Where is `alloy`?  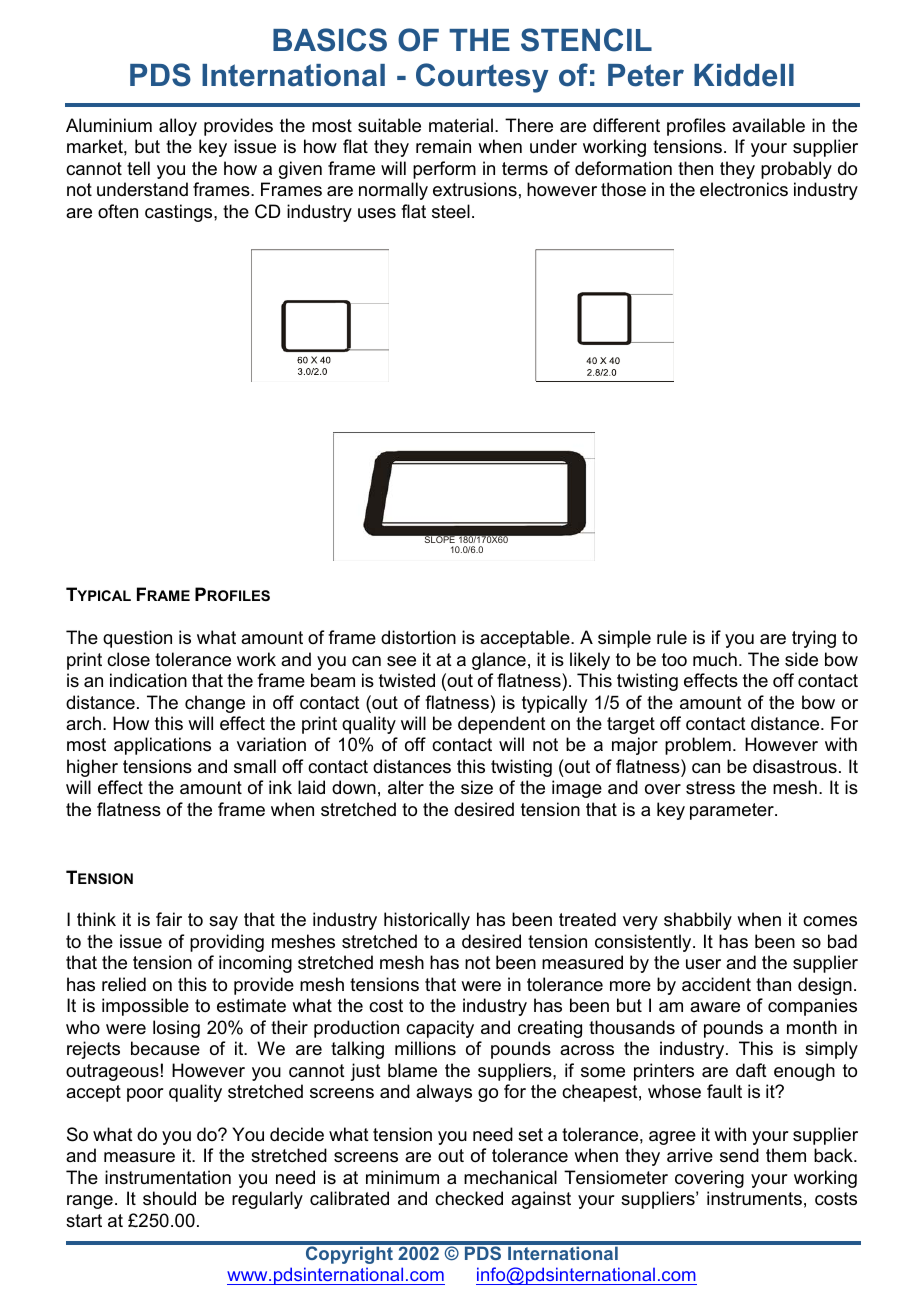
alloy is located at coordinates (178, 127).
